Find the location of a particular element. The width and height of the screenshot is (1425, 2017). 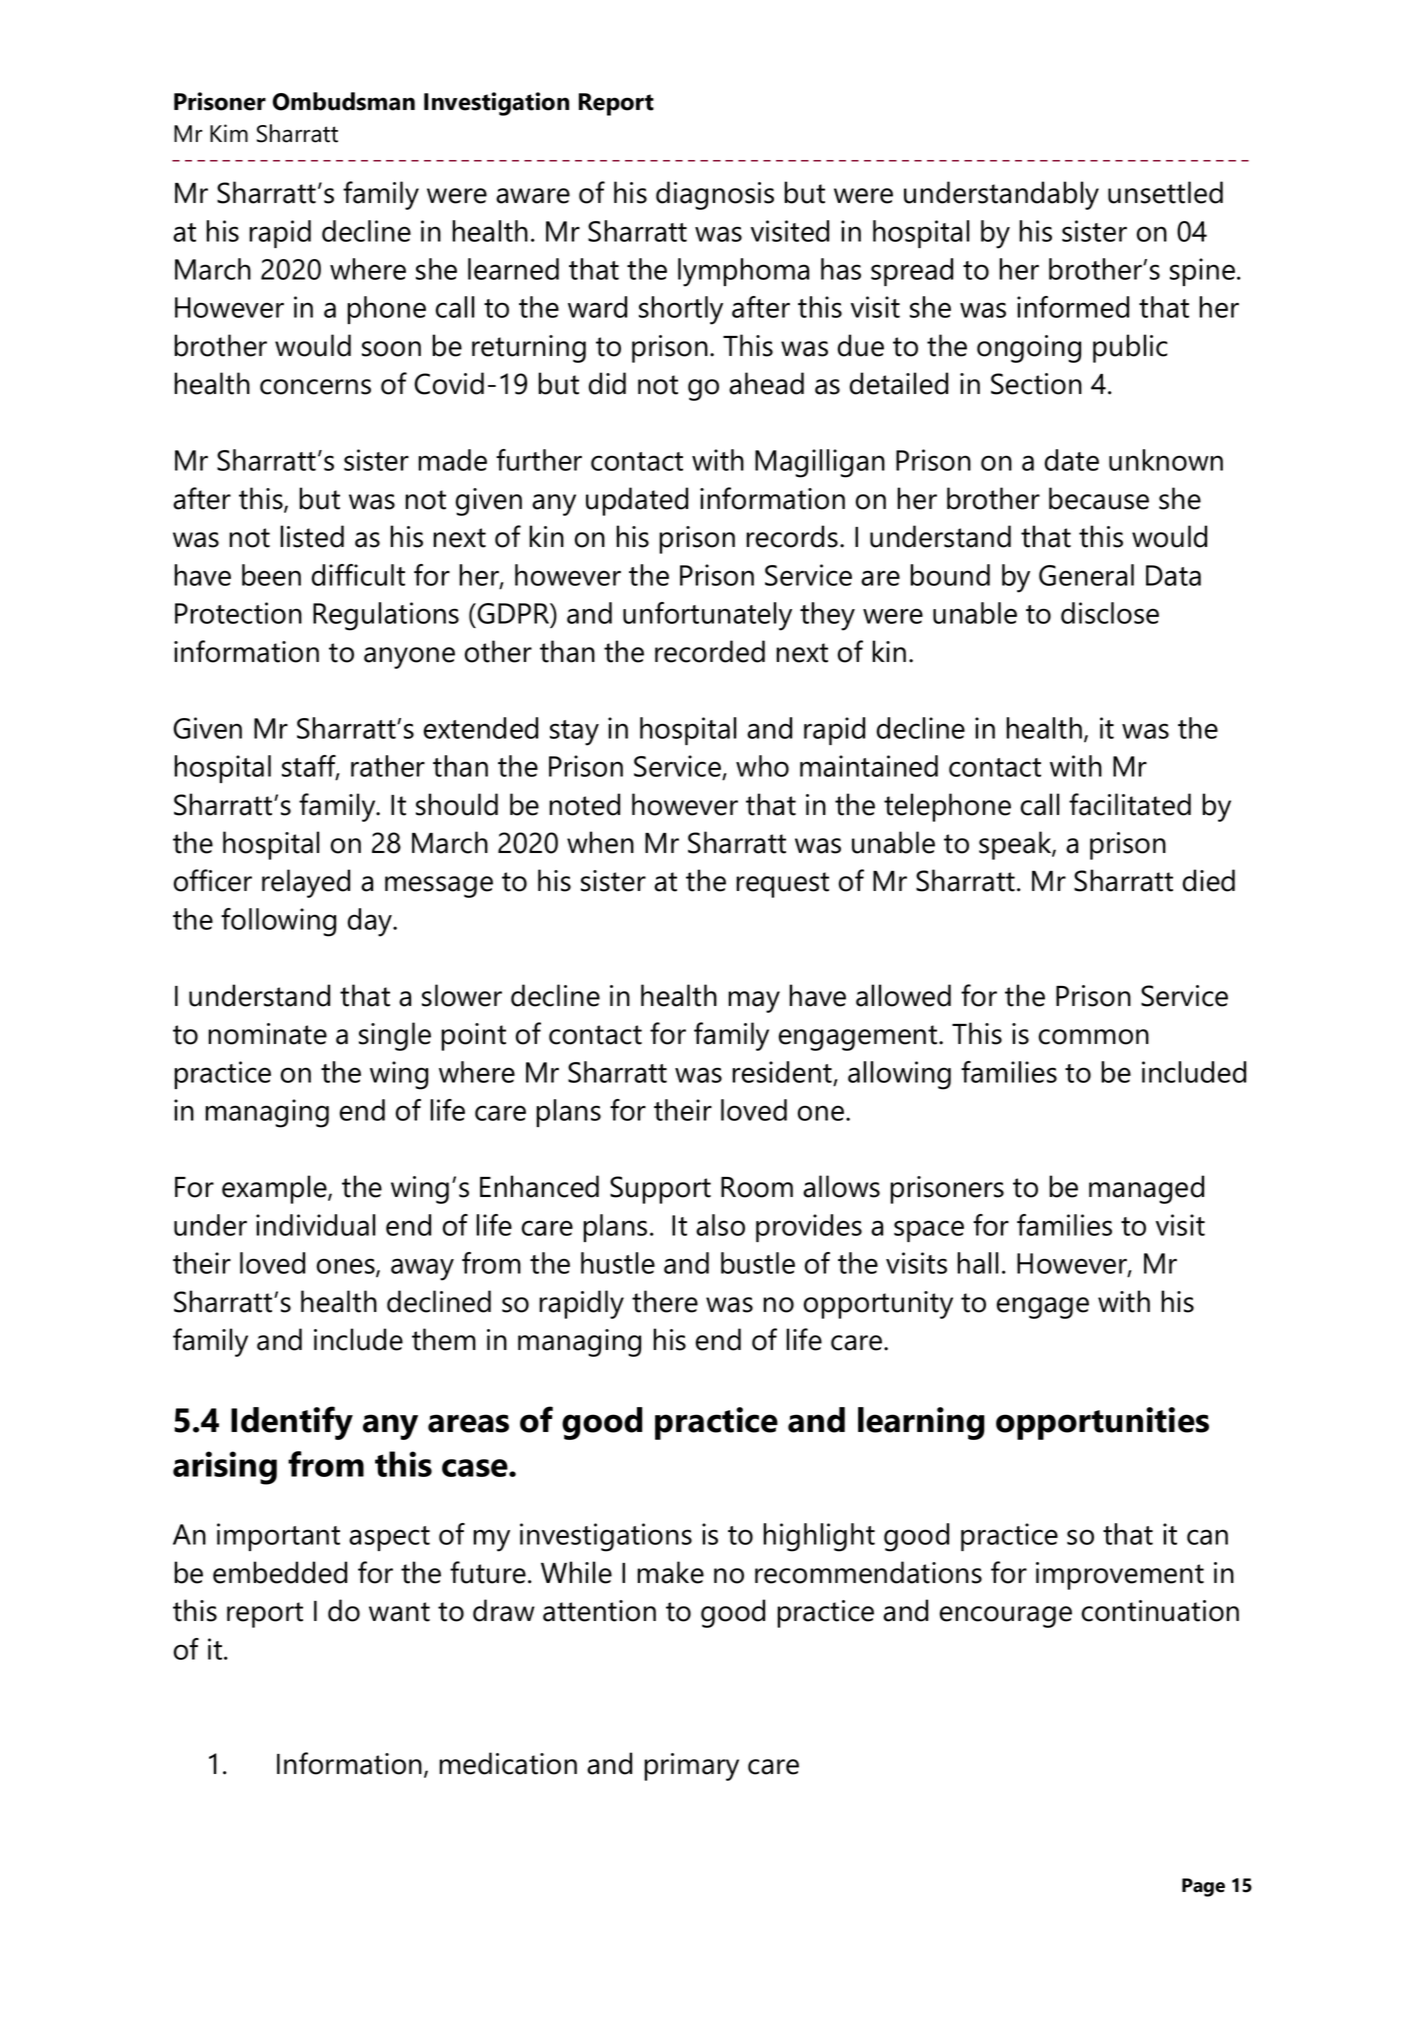

medication is located at coordinates (508, 1763).
